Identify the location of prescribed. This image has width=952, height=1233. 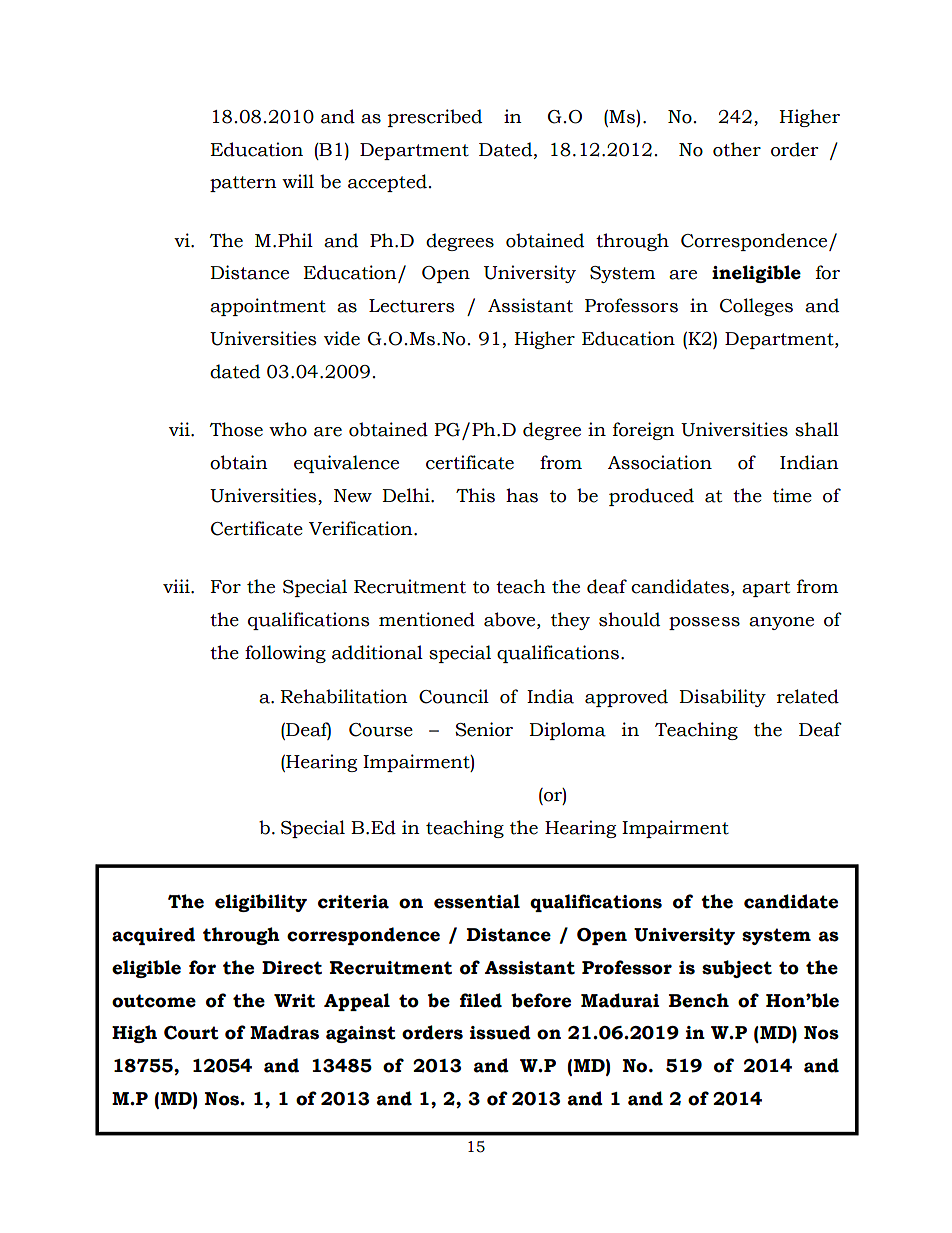
(435, 118).
